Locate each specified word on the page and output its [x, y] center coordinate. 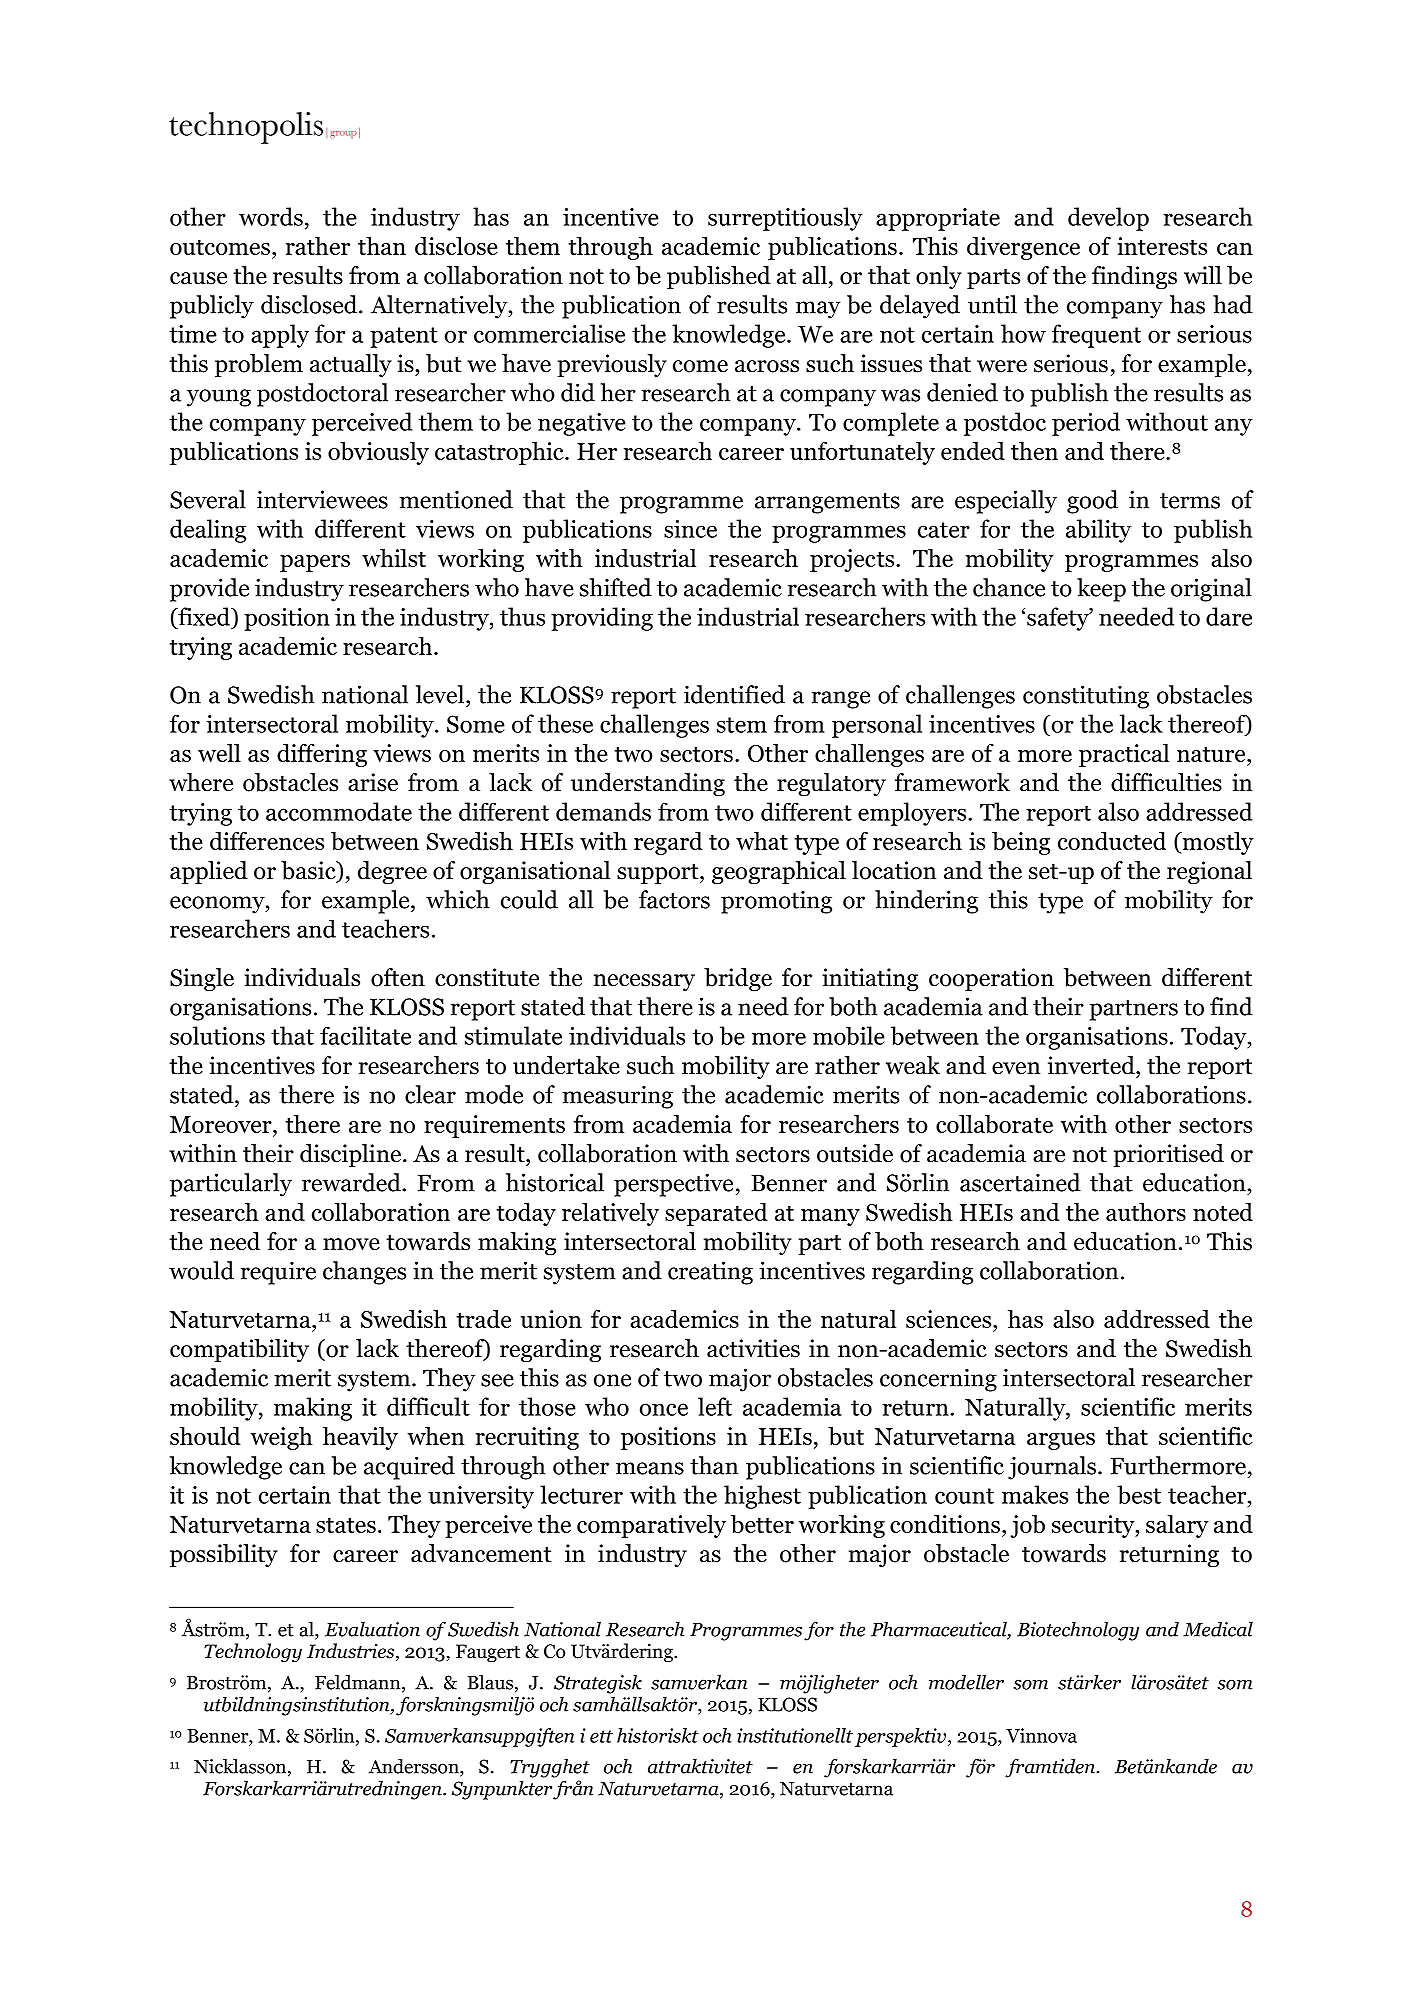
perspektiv [900, 1737]
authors [1146, 1211]
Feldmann [359, 1683]
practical [1124, 755]
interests [1162, 246]
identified [734, 694]
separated [716, 1214]
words [271, 216]
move [351, 1244]
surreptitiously [785, 219]
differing [322, 755]
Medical [1218, 1629]
